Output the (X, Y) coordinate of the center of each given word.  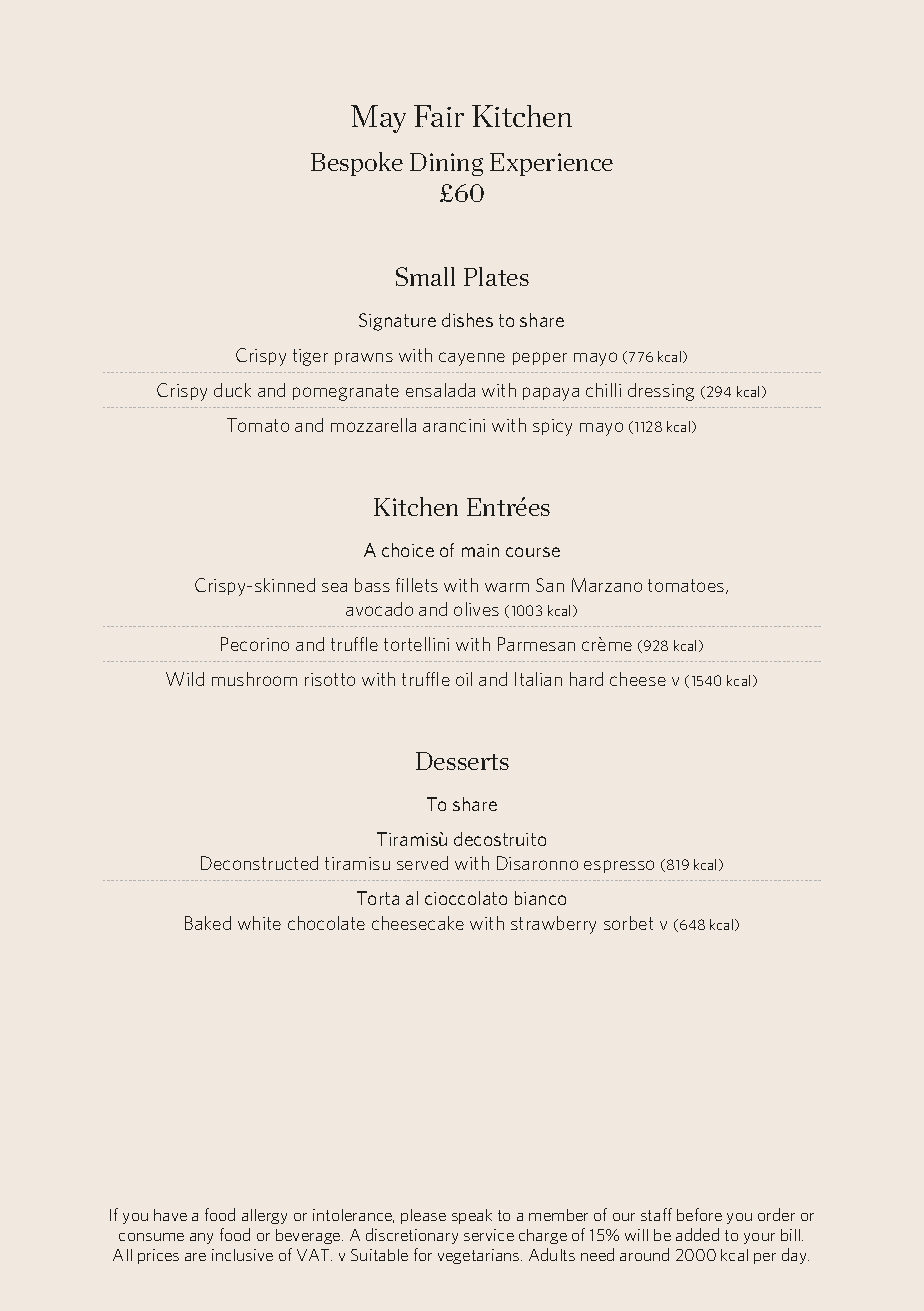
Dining (446, 164)
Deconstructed (259, 863)
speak (472, 1216)
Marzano (607, 585)
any (201, 1238)
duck (232, 390)
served (422, 863)
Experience (551, 164)
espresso (619, 866)
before (699, 1214)
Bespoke (357, 164)
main (480, 550)
